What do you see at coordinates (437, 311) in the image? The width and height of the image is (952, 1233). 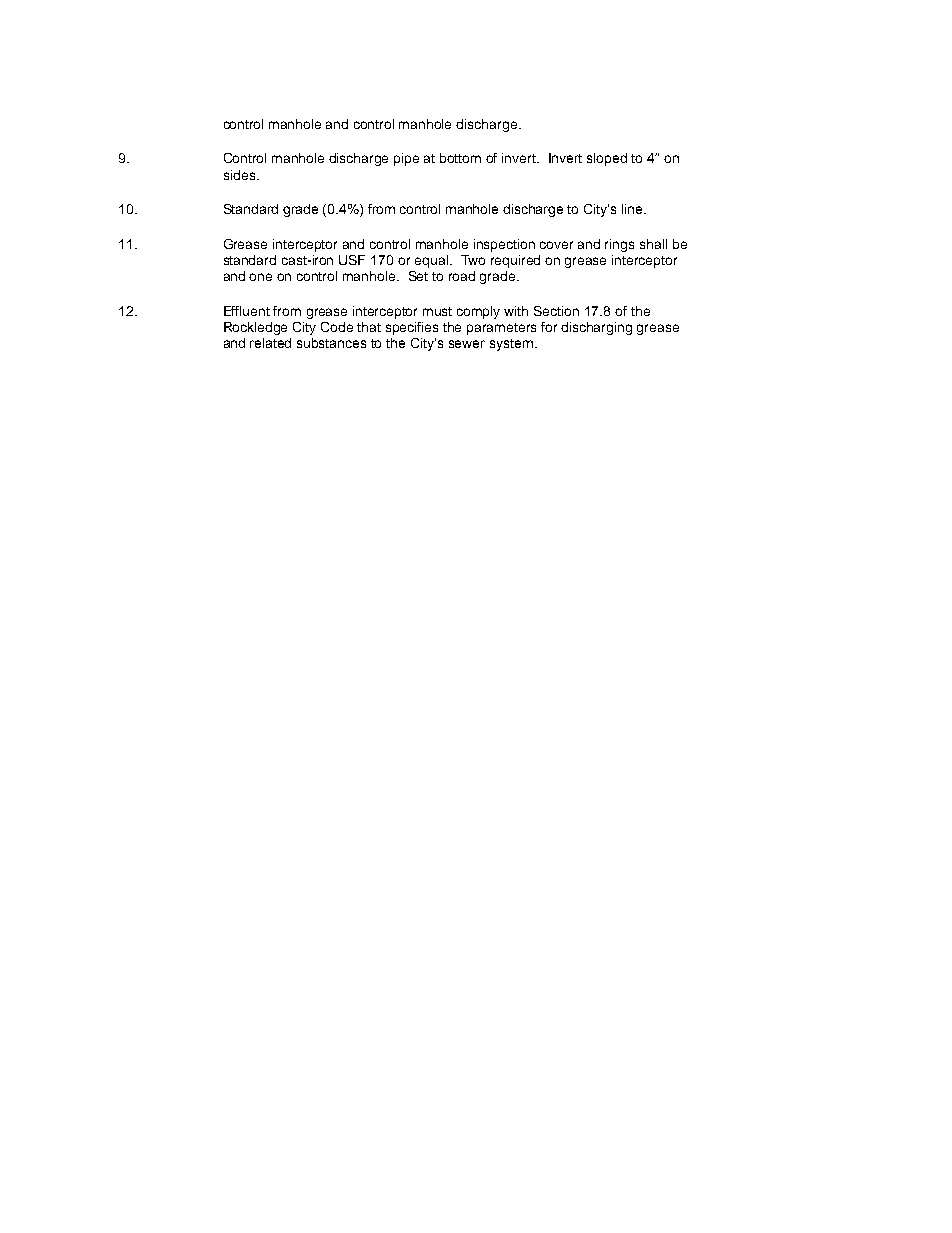 I see `must` at bounding box center [437, 311].
